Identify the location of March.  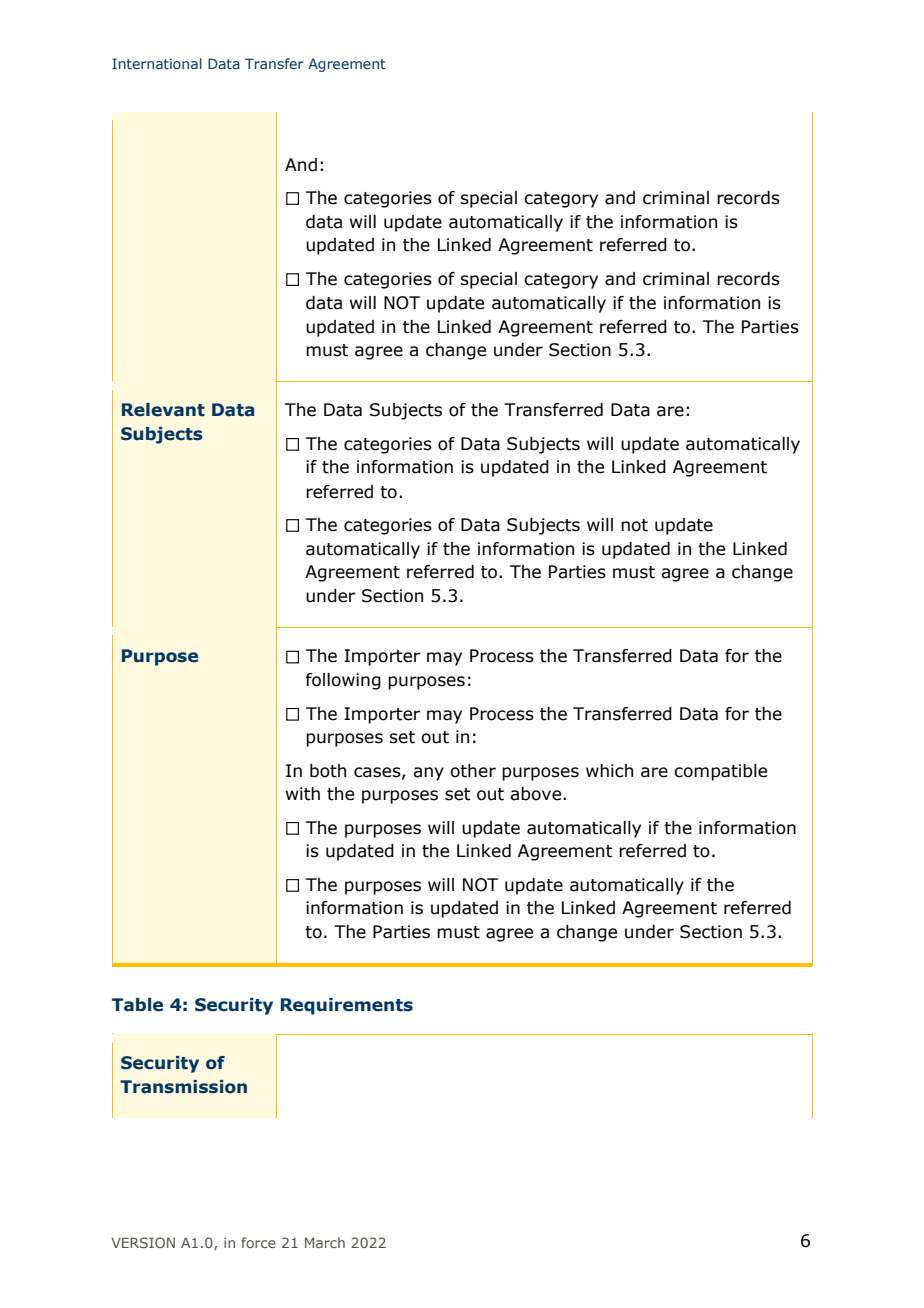
(325, 1242).
